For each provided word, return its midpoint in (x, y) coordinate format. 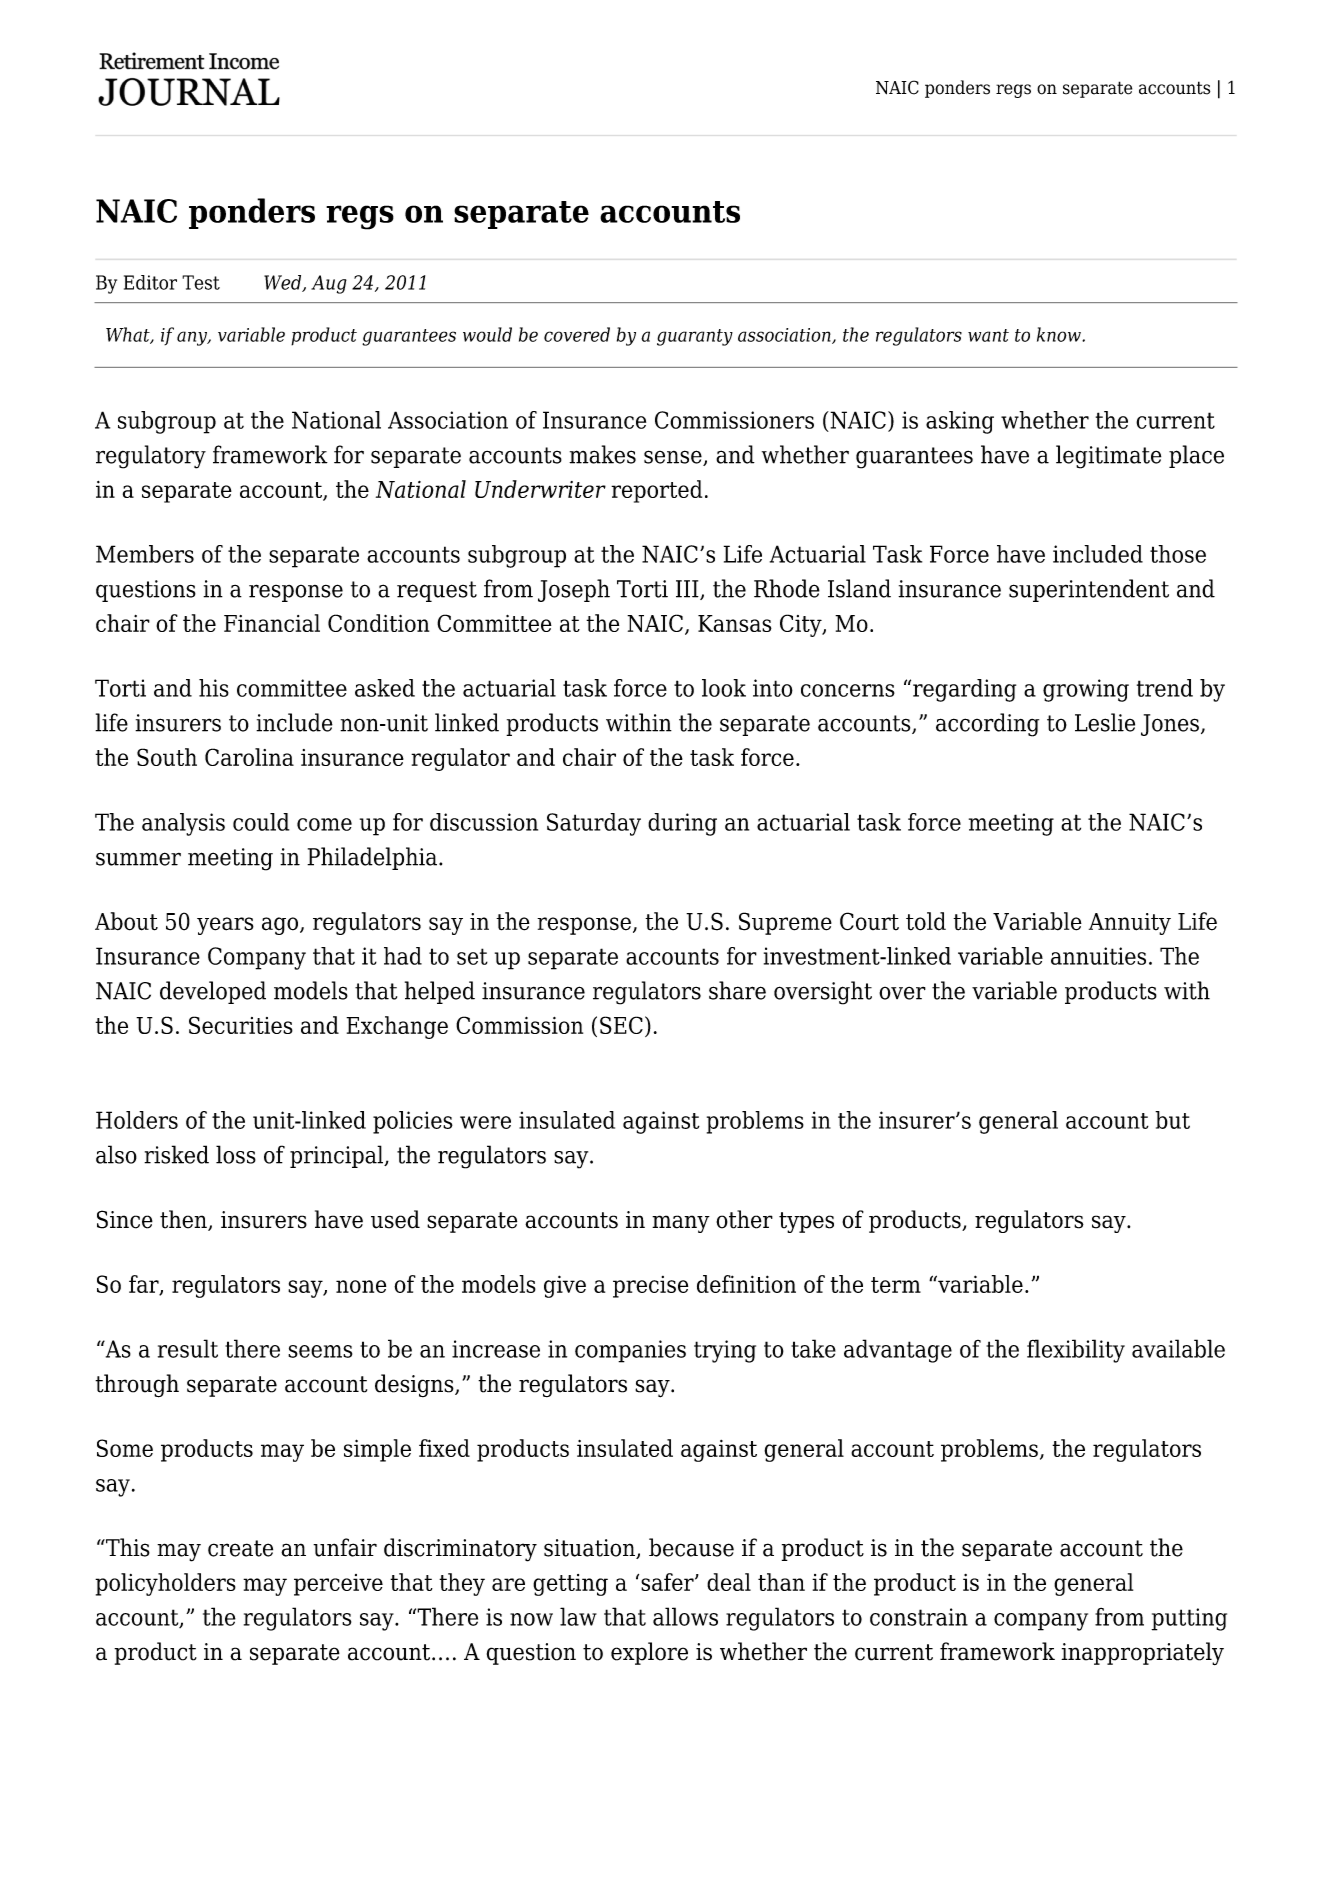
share (737, 990)
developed (213, 992)
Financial (272, 623)
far (145, 1285)
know (1060, 334)
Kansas (735, 623)
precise (650, 1287)
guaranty (695, 337)
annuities (1098, 956)
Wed (284, 283)
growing (1086, 690)
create (240, 1548)
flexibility (1076, 1351)
